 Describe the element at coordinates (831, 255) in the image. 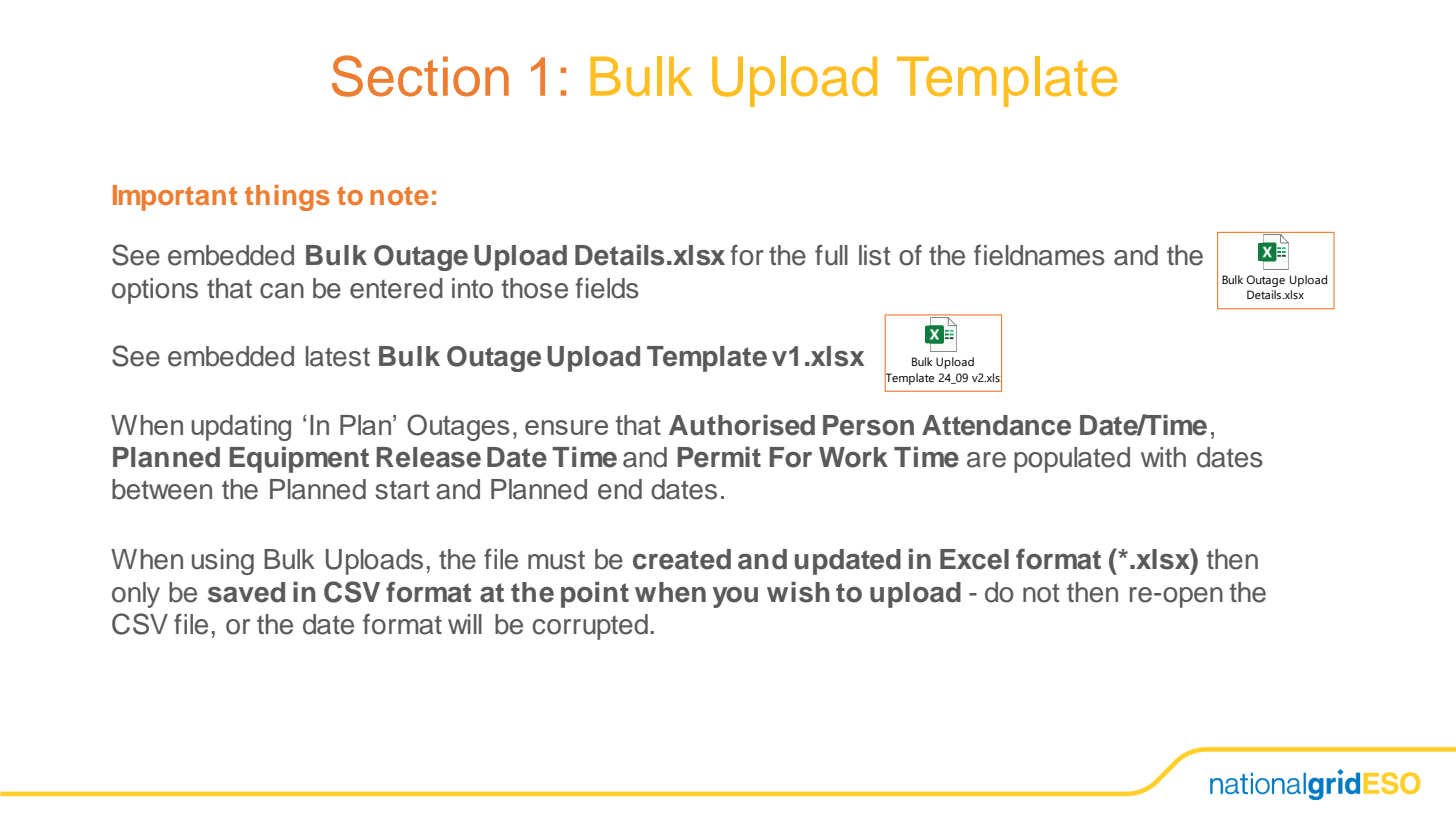

I see `full` at that location.
